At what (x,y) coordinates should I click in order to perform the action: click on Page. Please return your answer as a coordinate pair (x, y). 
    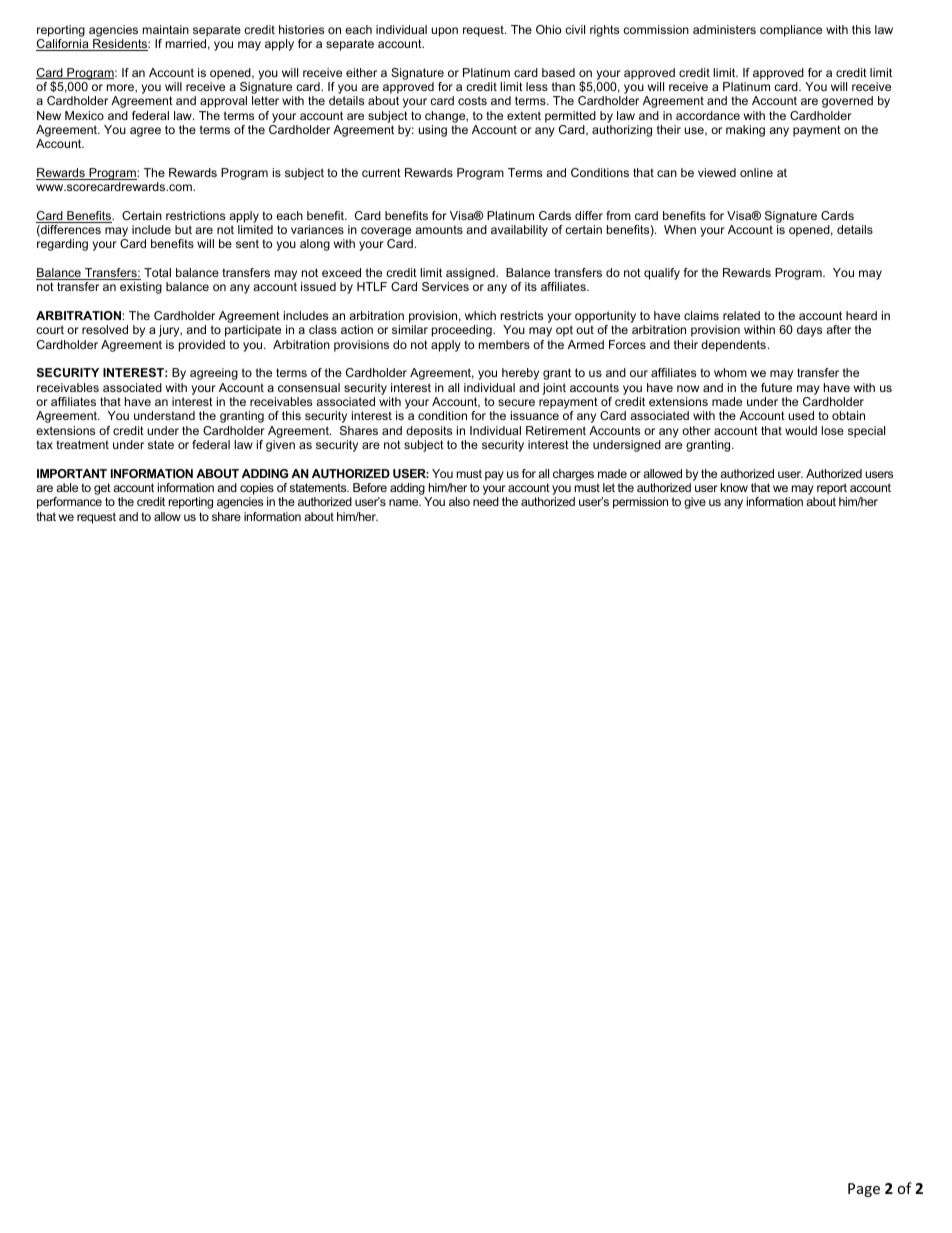
    Looking at the image, I should click on (864, 1190).
